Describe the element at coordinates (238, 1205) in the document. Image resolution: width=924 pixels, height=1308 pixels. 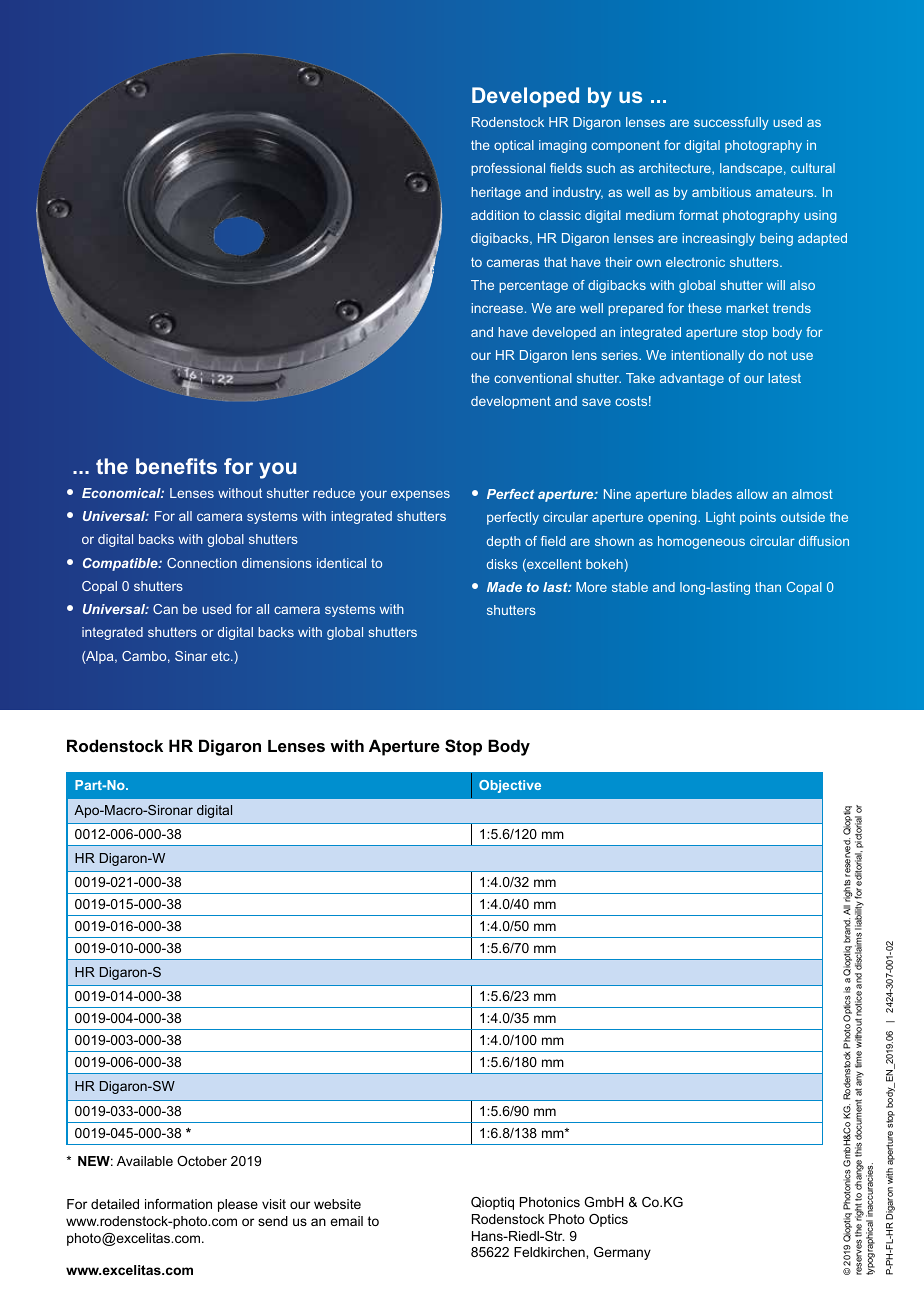
I see `please` at that location.
